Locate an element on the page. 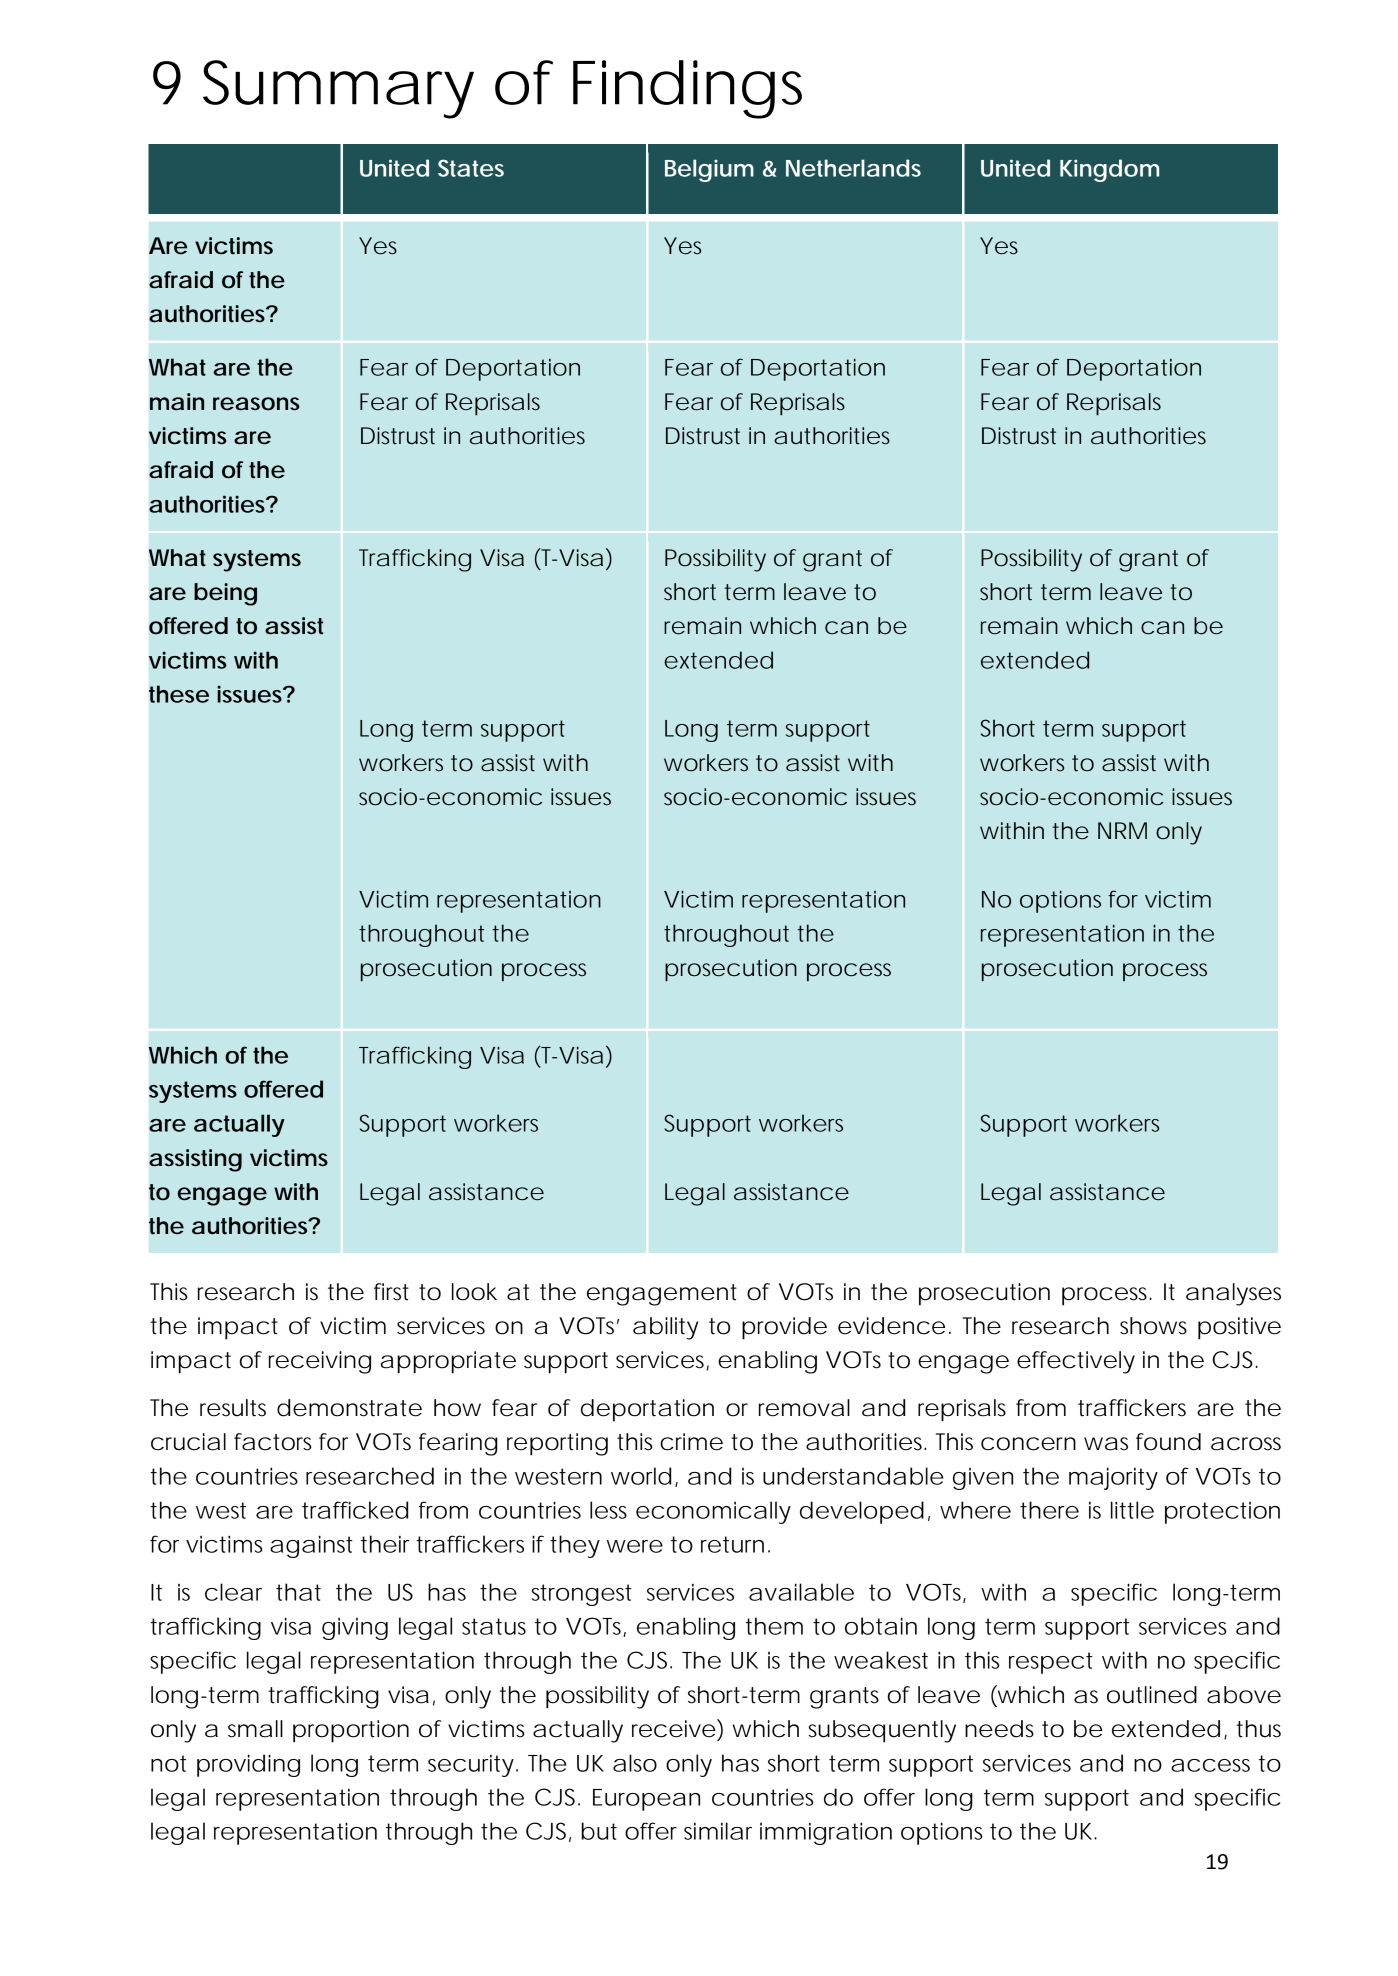 Image resolution: width=1398 pixels, height=1976 pixels. first is located at coordinates (391, 1292).
